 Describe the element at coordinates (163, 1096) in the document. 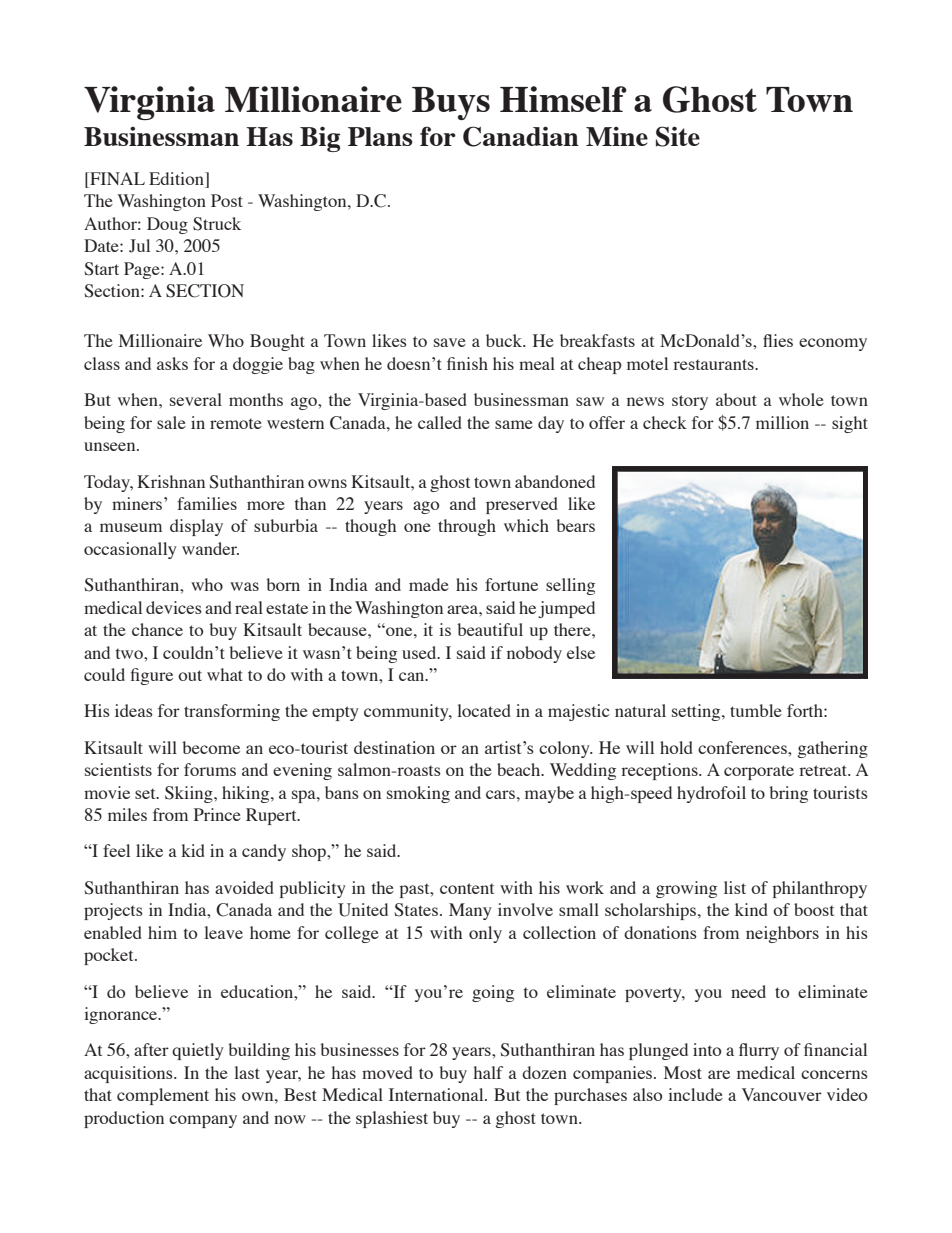

I see `complement` at that location.
